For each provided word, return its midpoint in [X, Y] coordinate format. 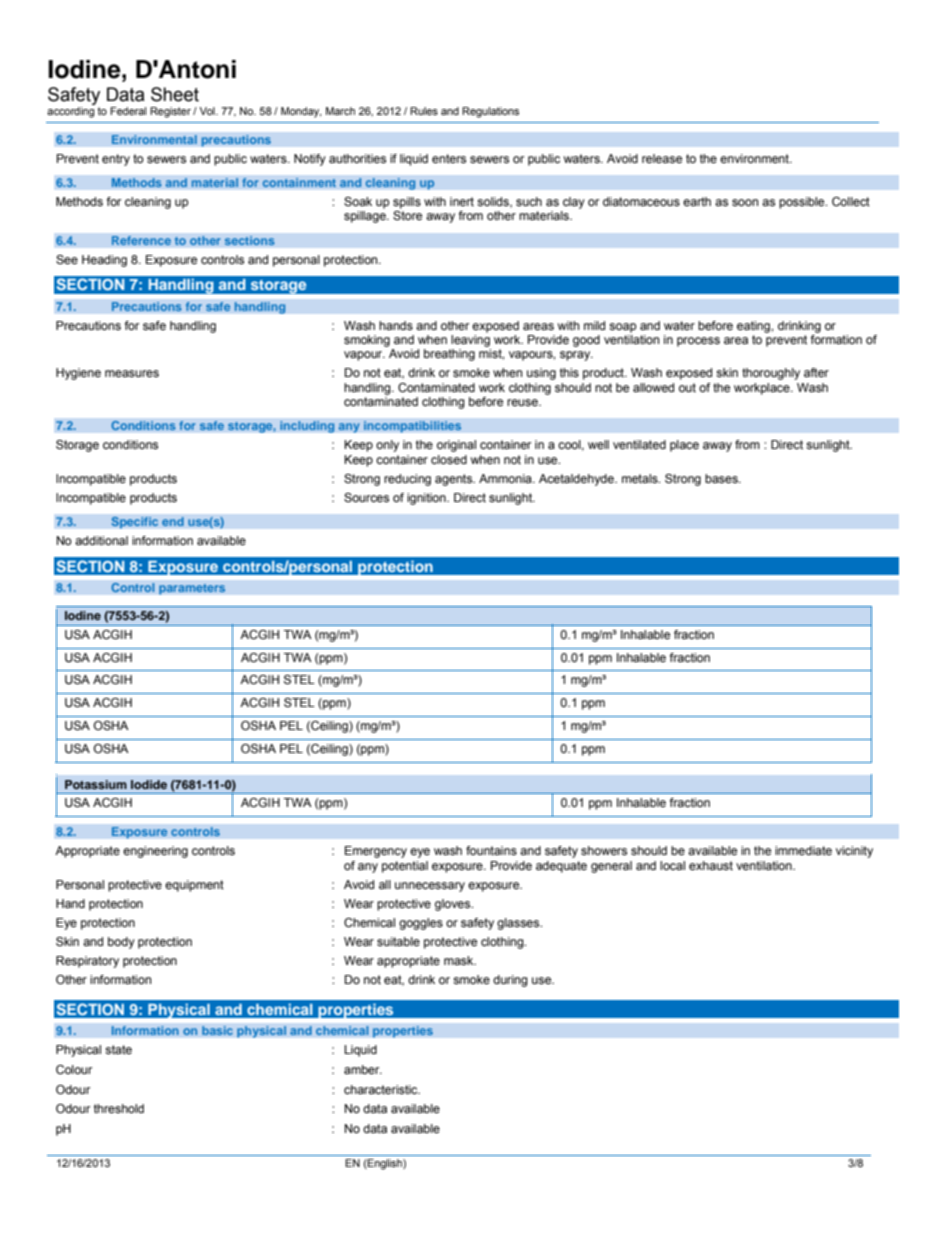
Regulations [490, 112]
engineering [155, 852]
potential [405, 867]
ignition [427, 499]
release [662, 158]
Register [170, 112]
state [118, 1049]
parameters [192, 589]
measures [132, 373]
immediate [803, 850]
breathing [449, 355]
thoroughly [771, 374]
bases [722, 478]
